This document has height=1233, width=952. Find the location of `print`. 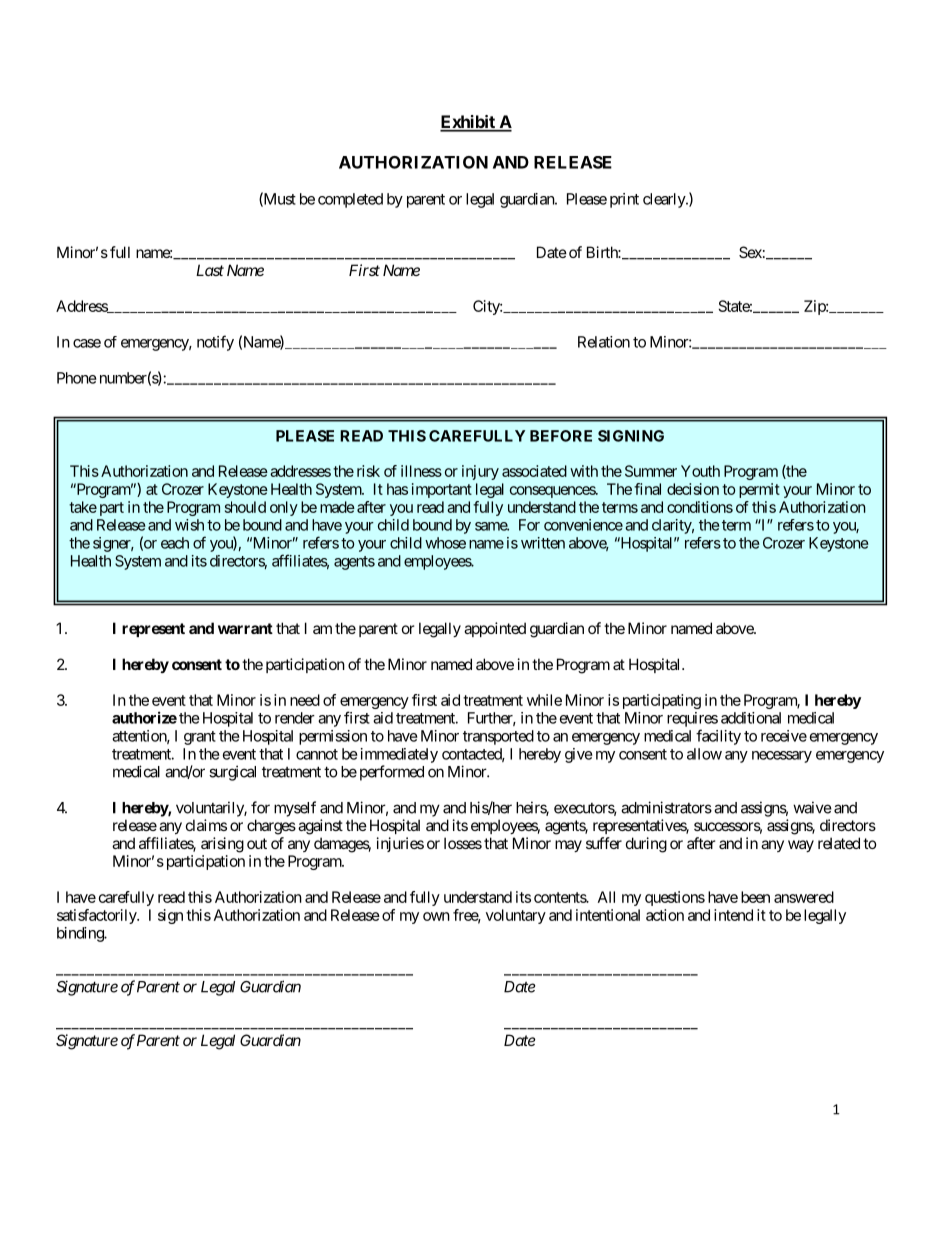

print is located at coordinates (624, 200).
